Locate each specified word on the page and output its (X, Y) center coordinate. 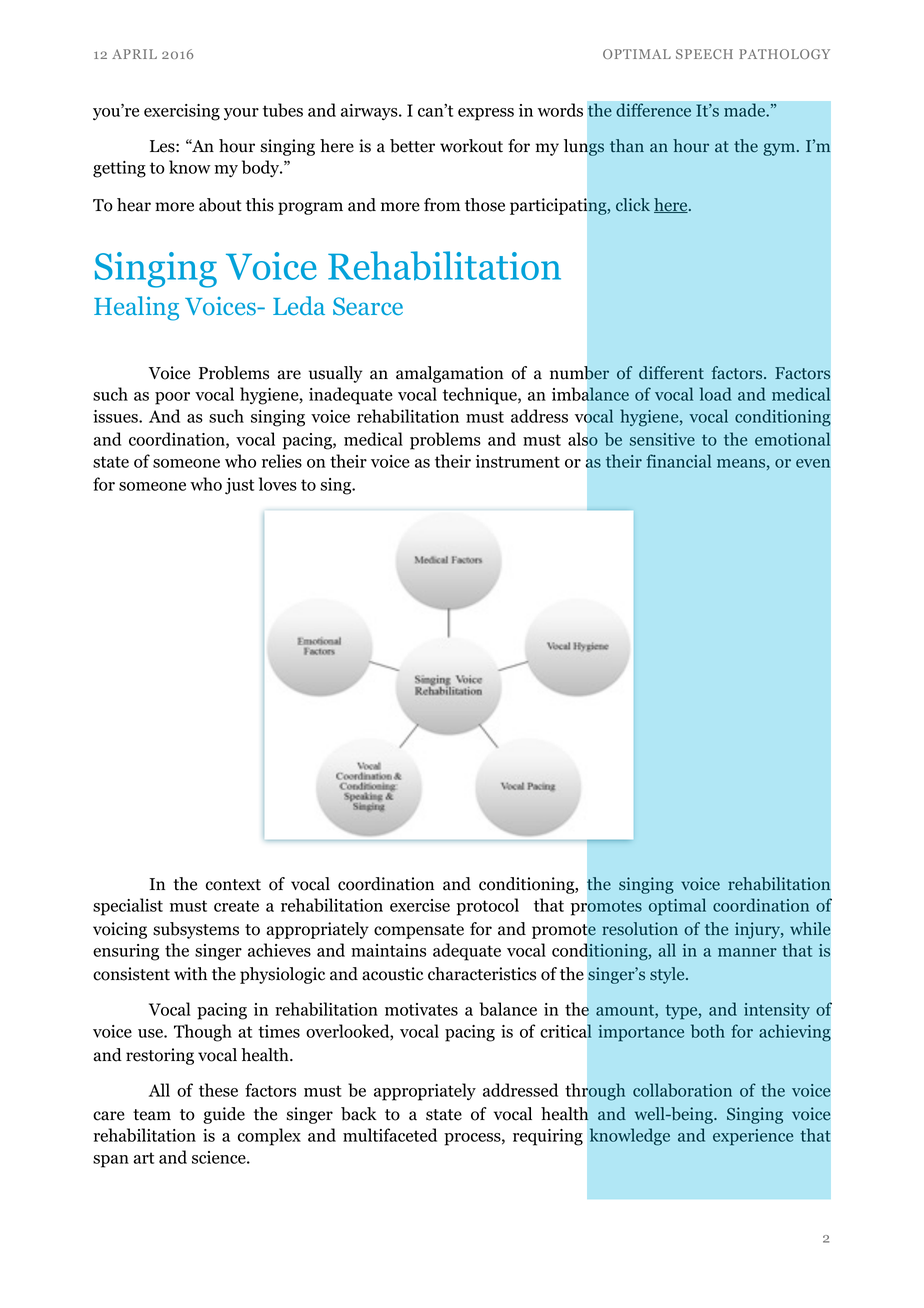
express (486, 114)
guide (224, 1115)
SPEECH (704, 54)
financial (678, 461)
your (241, 114)
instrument (518, 461)
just (239, 486)
